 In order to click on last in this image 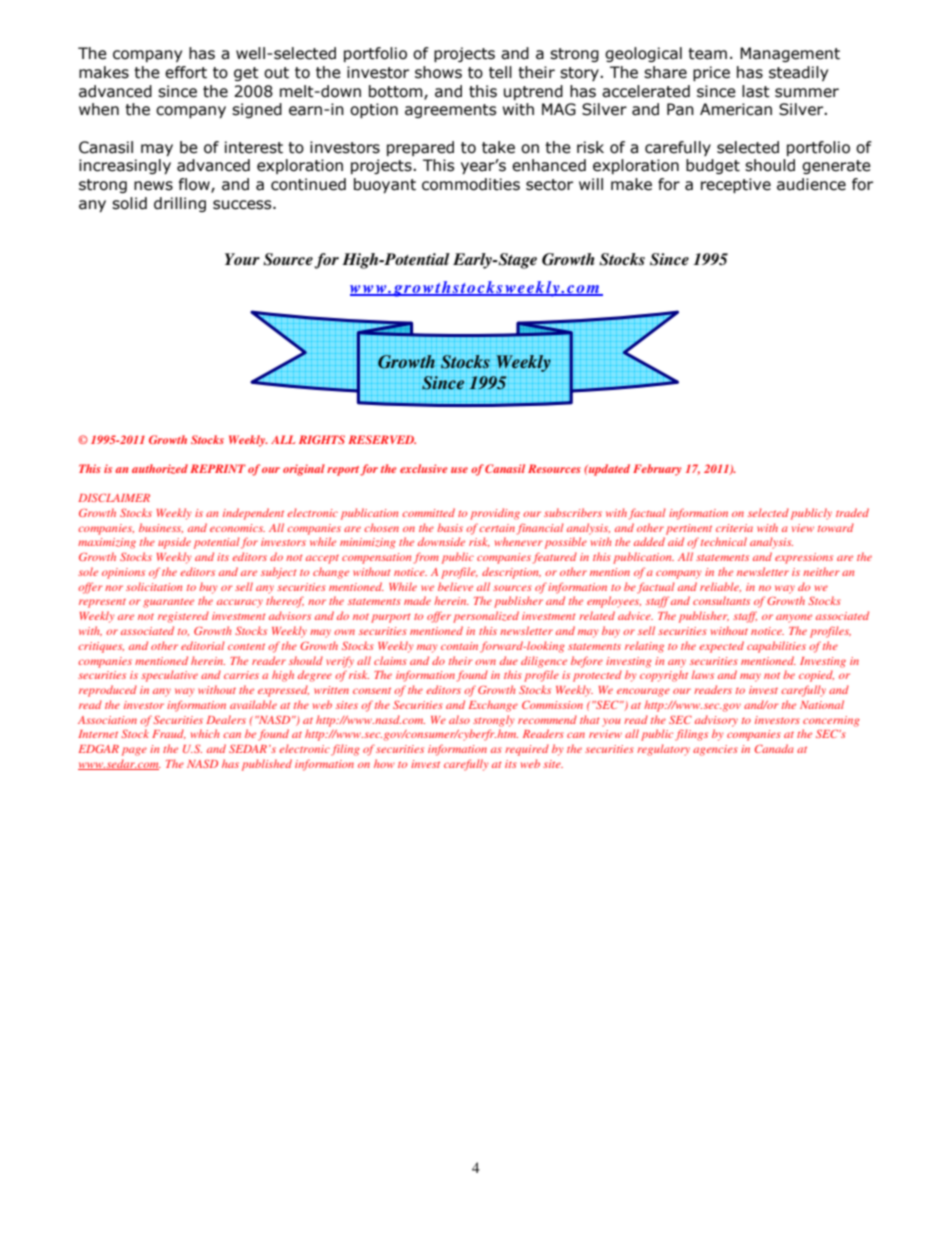, I will do `click(756, 91)`.
